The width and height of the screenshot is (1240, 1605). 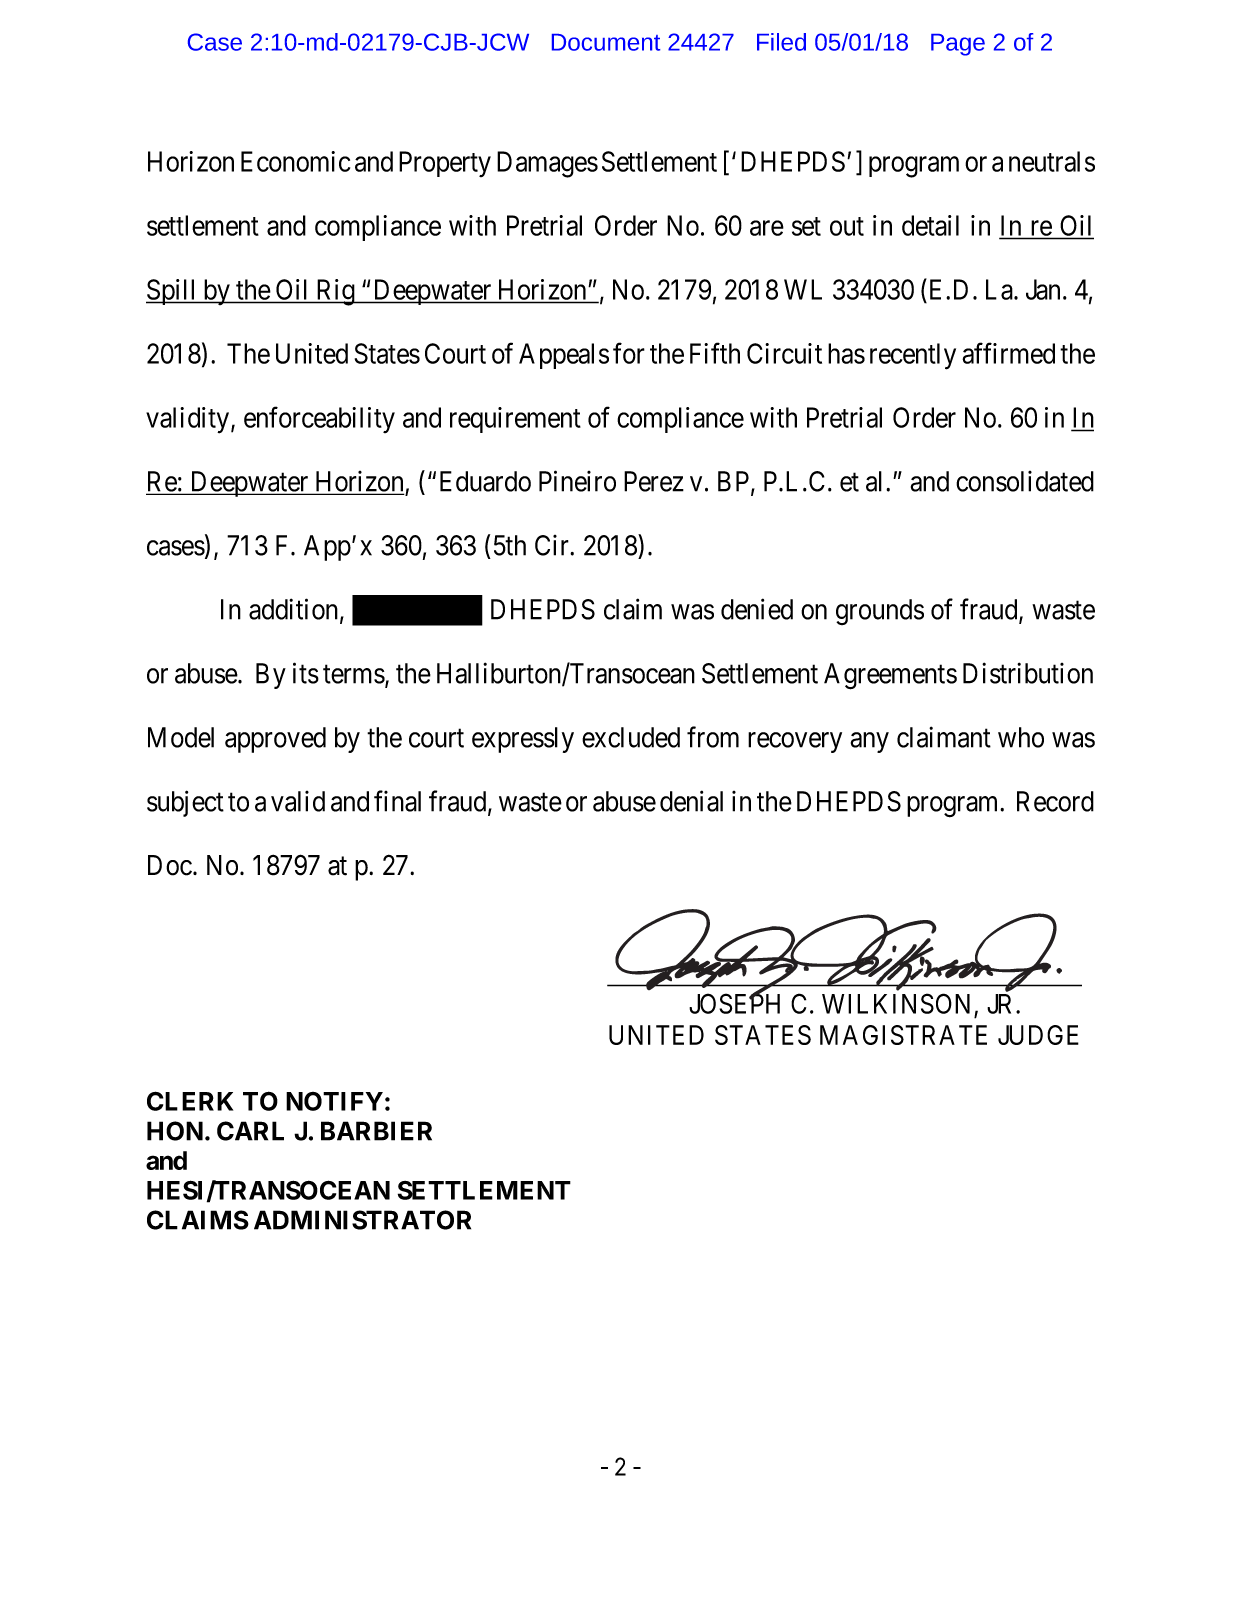 I want to click on Economic, so click(x=295, y=161).
